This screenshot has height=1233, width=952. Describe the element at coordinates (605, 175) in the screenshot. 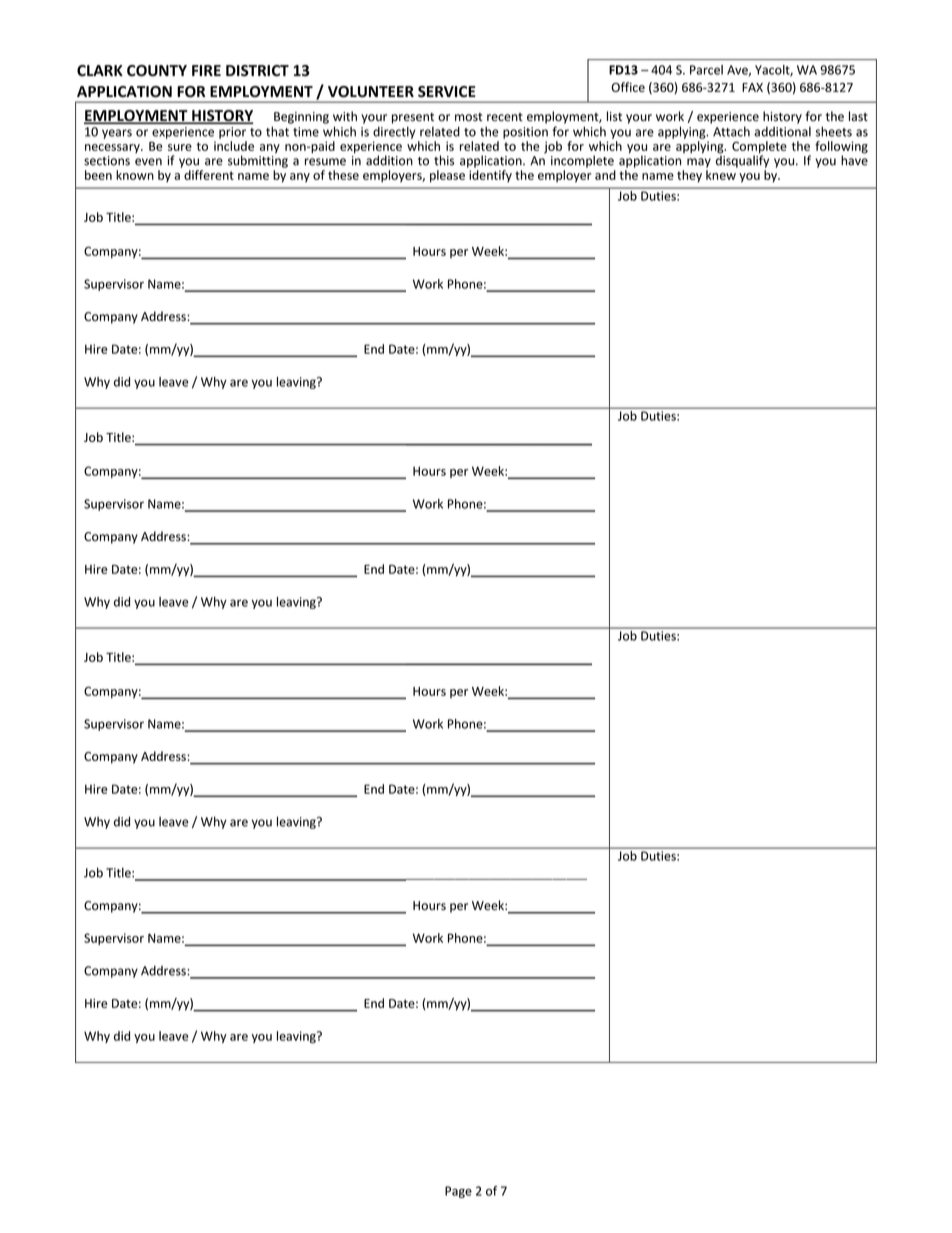

I see `and` at that location.
